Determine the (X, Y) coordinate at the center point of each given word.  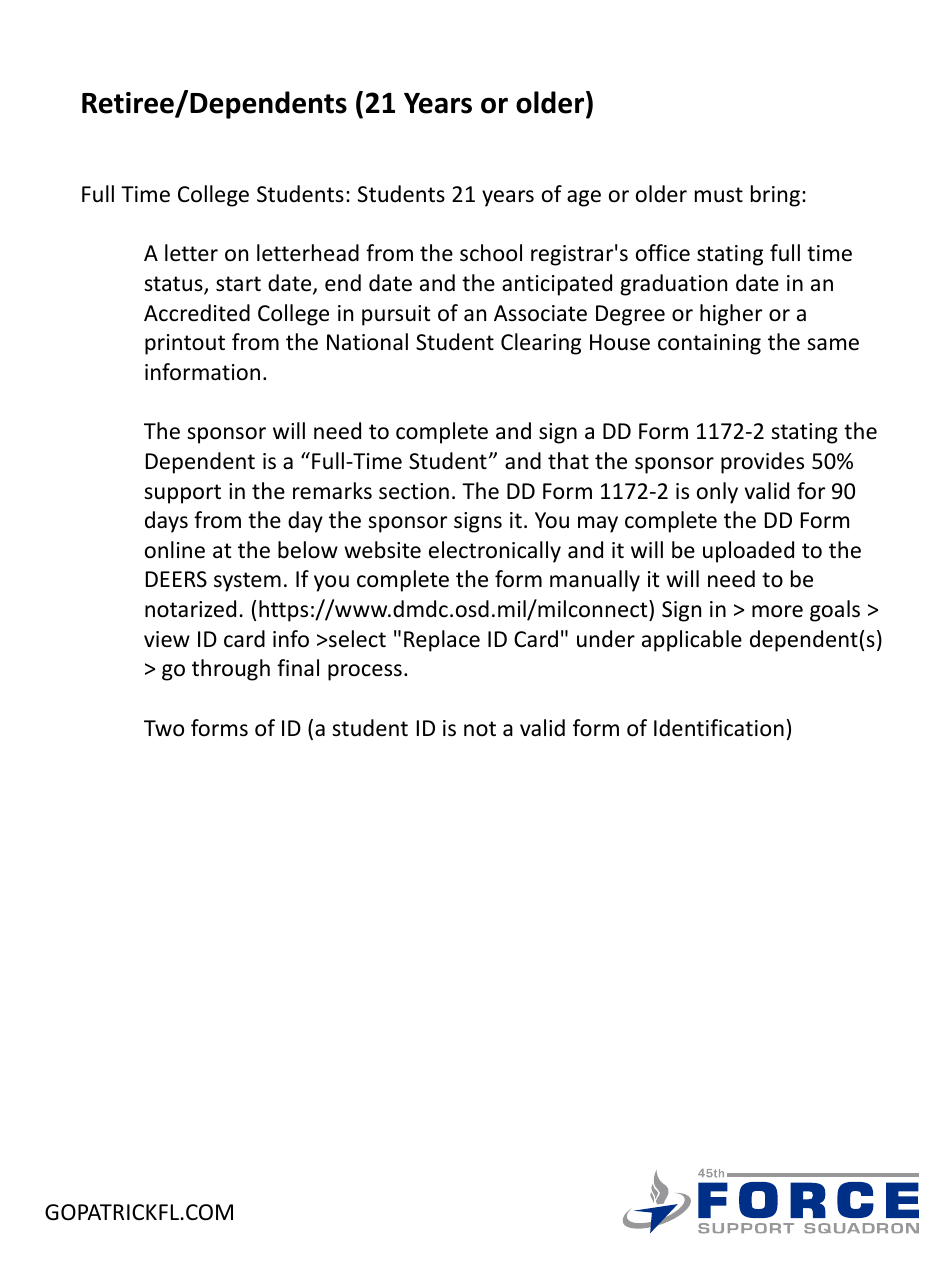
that (568, 460)
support (182, 494)
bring (775, 196)
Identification (719, 728)
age (584, 198)
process (365, 672)
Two (164, 728)
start (238, 284)
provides (762, 463)
